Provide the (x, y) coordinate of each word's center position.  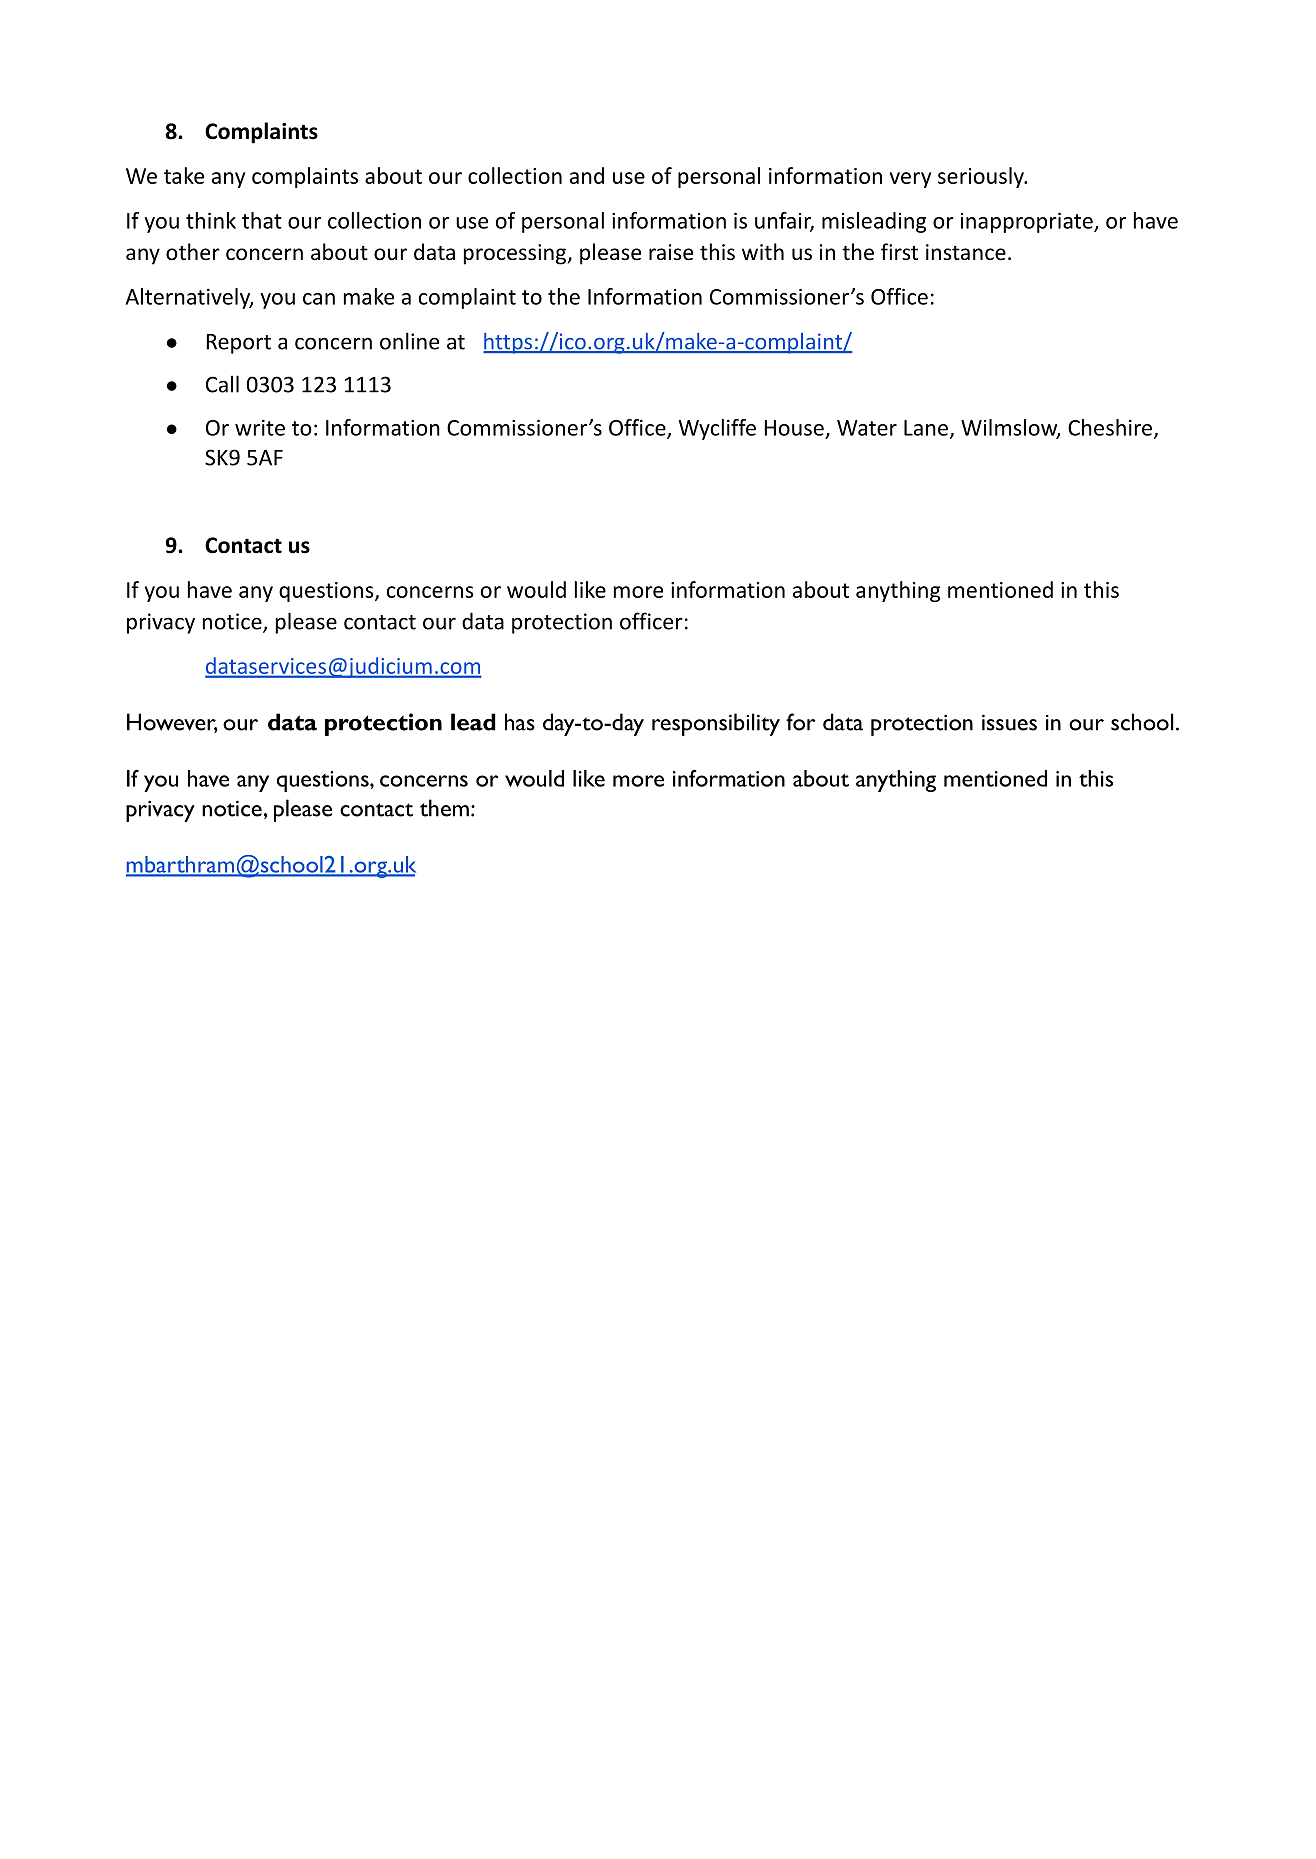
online (409, 341)
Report (238, 344)
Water (867, 428)
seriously (982, 177)
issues (1009, 722)
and (587, 175)
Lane (926, 428)
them (444, 808)
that (262, 220)
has (520, 722)
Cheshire (1111, 428)
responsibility (716, 724)
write (260, 427)
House (794, 428)
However (172, 723)
